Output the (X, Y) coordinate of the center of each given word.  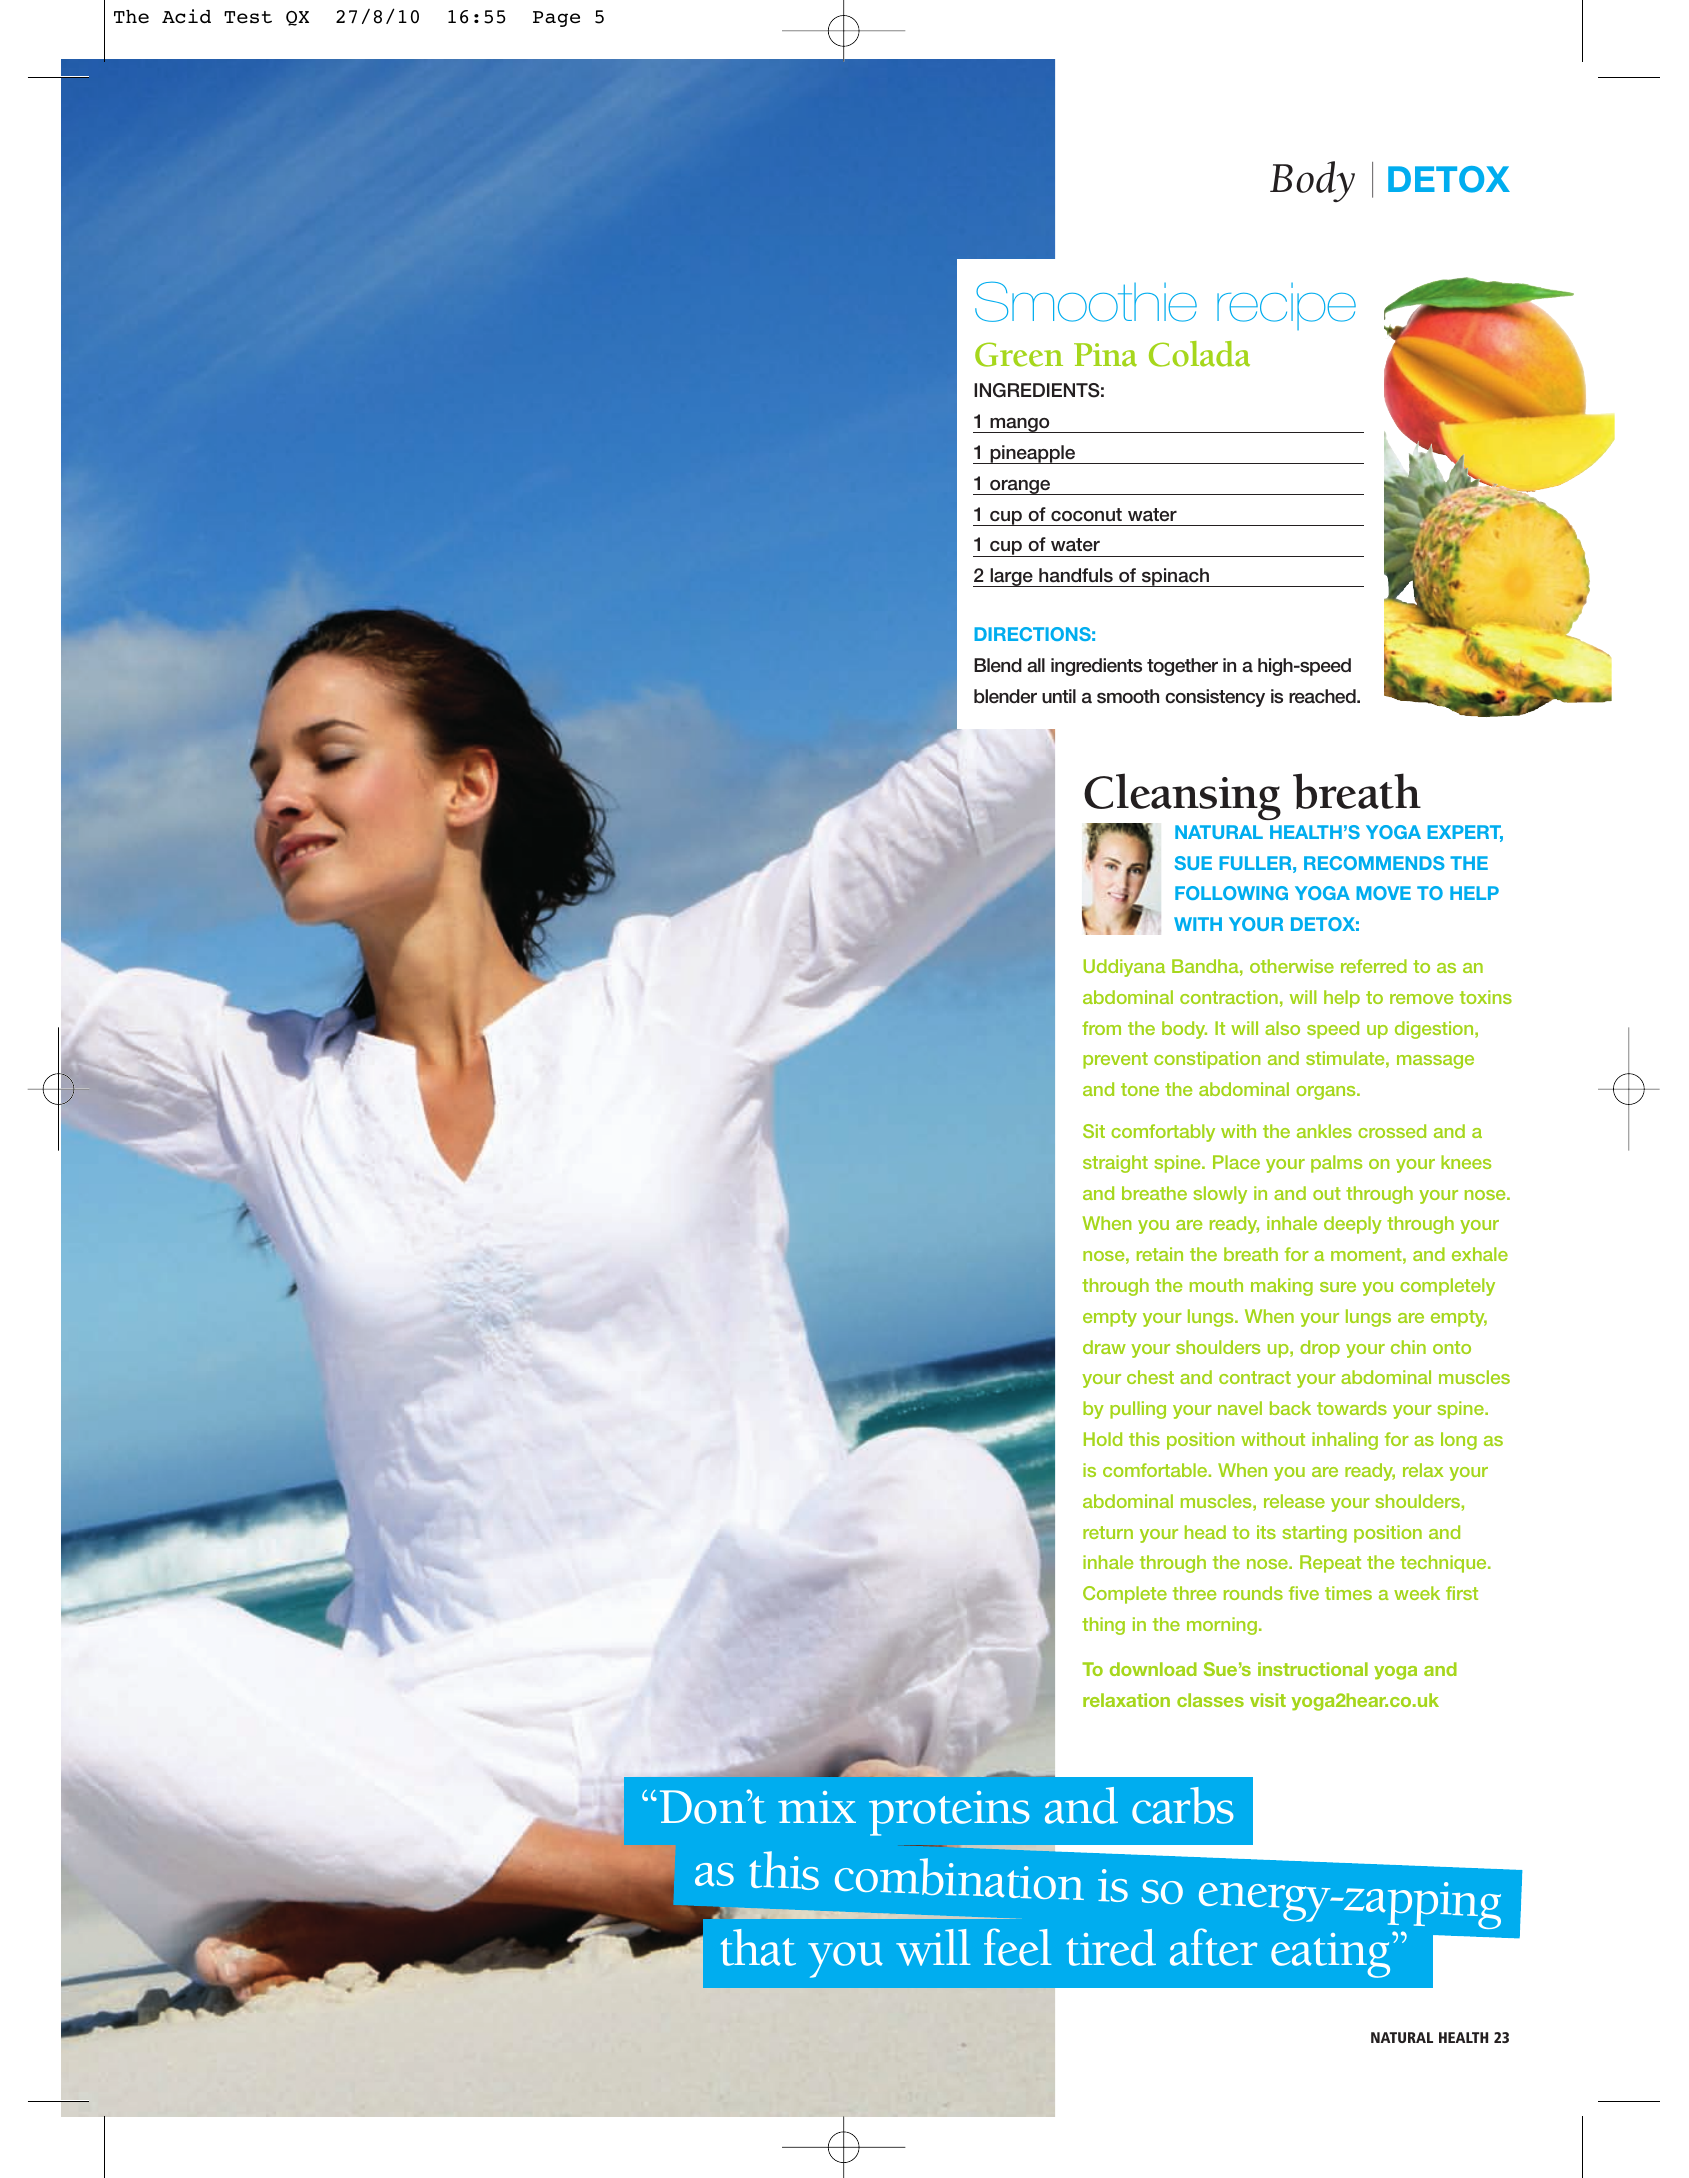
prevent (1115, 1060)
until (1059, 696)
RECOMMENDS (1374, 863)
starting (1314, 1534)
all (1036, 665)
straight (1115, 1164)
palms (1336, 1164)
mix (817, 1807)
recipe (1286, 306)
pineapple (1033, 454)
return (1108, 1532)
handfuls (1076, 575)
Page (556, 19)
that (758, 1947)
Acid (186, 16)
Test (248, 17)
